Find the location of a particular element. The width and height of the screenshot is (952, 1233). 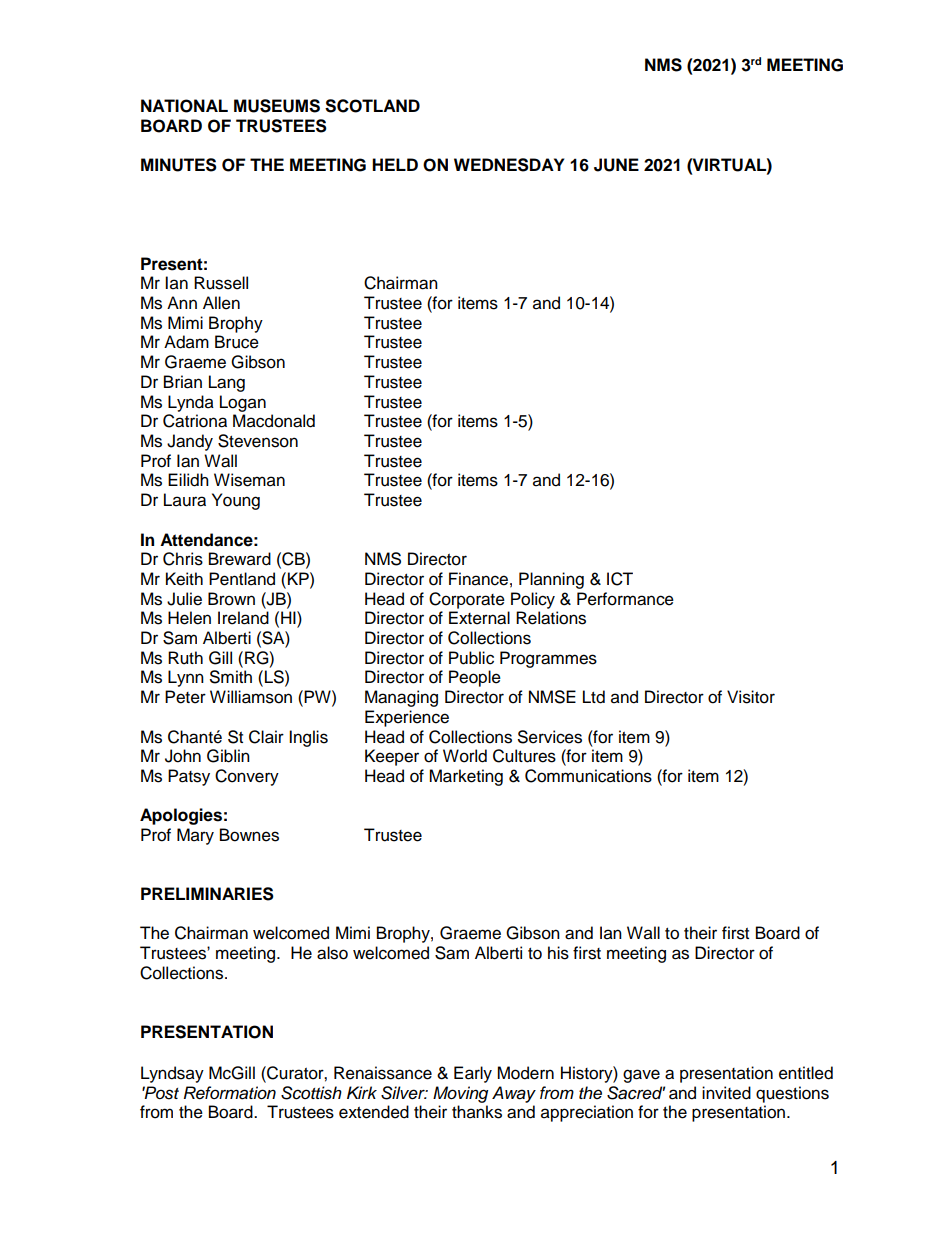

Planning is located at coordinates (551, 580).
